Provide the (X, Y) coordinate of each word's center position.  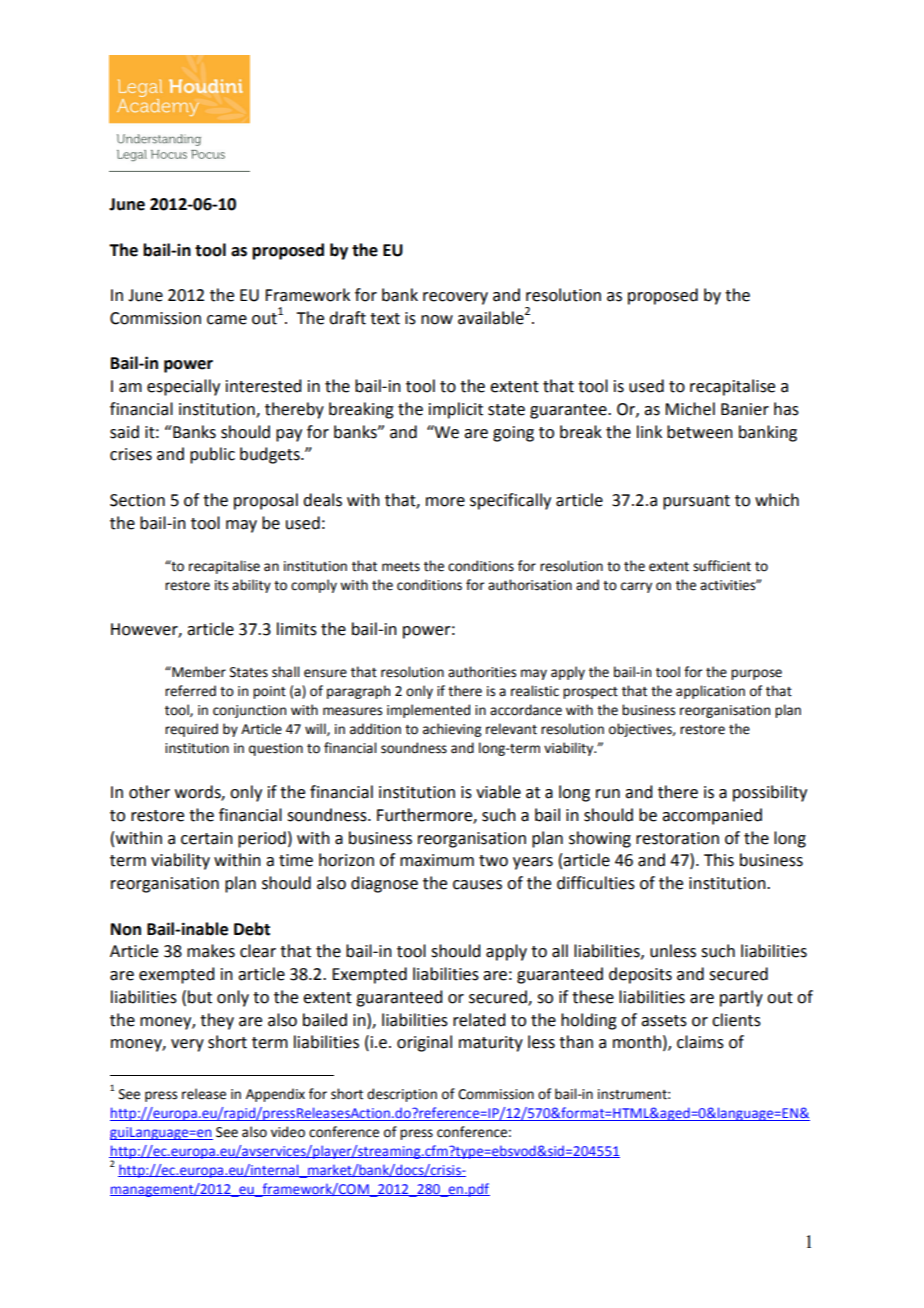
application (710, 692)
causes (477, 885)
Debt (252, 929)
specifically (510, 501)
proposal (266, 501)
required (191, 730)
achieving (452, 730)
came (227, 320)
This (719, 860)
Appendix (275, 1095)
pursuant (696, 502)
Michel (690, 409)
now (437, 320)
